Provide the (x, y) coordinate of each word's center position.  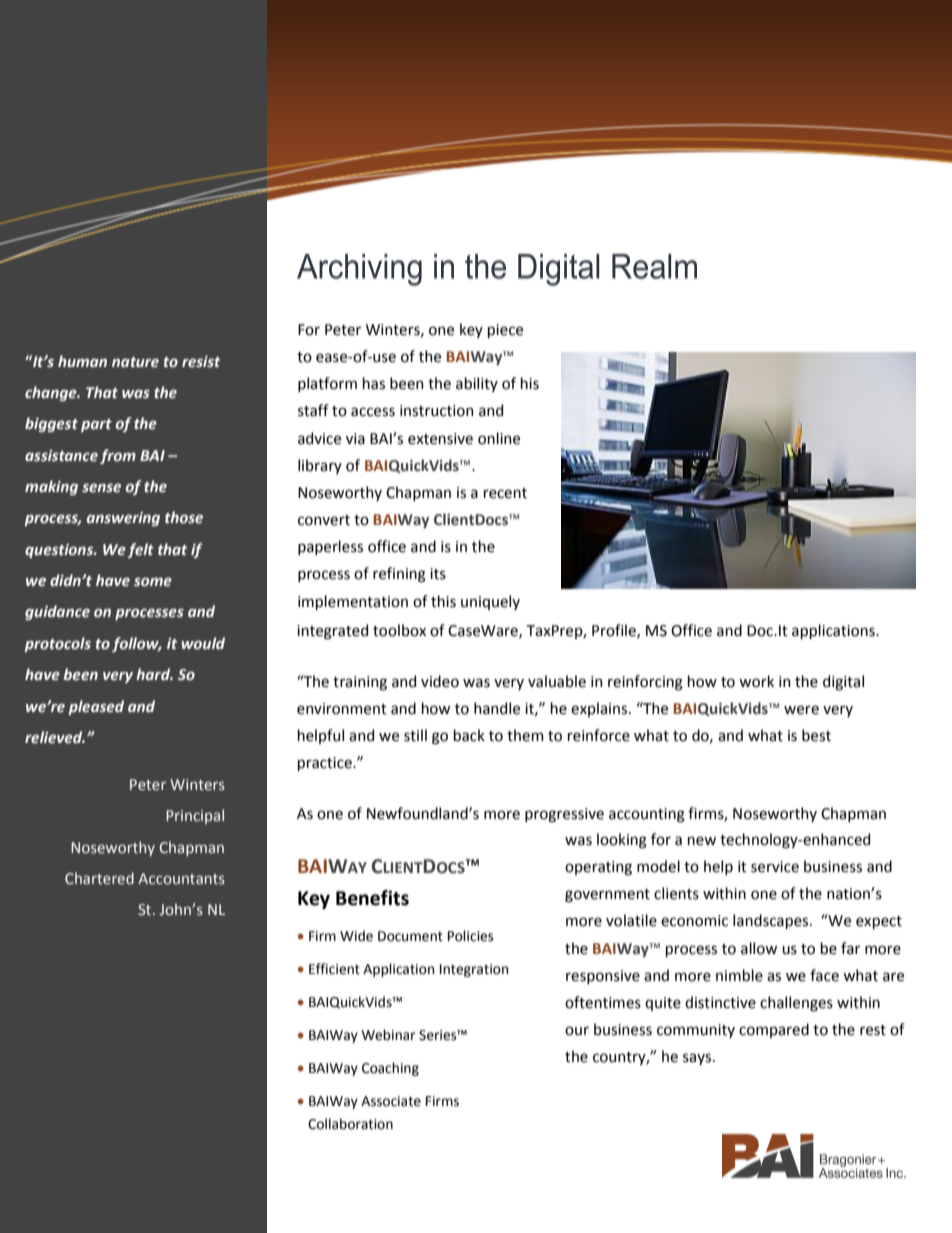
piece (505, 331)
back (469, 735)
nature (135, 362)
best (816, 735)
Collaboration (350, 1124)
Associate (391, 1101)
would (203, 643)
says (698, 1059)
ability (477, 384)
